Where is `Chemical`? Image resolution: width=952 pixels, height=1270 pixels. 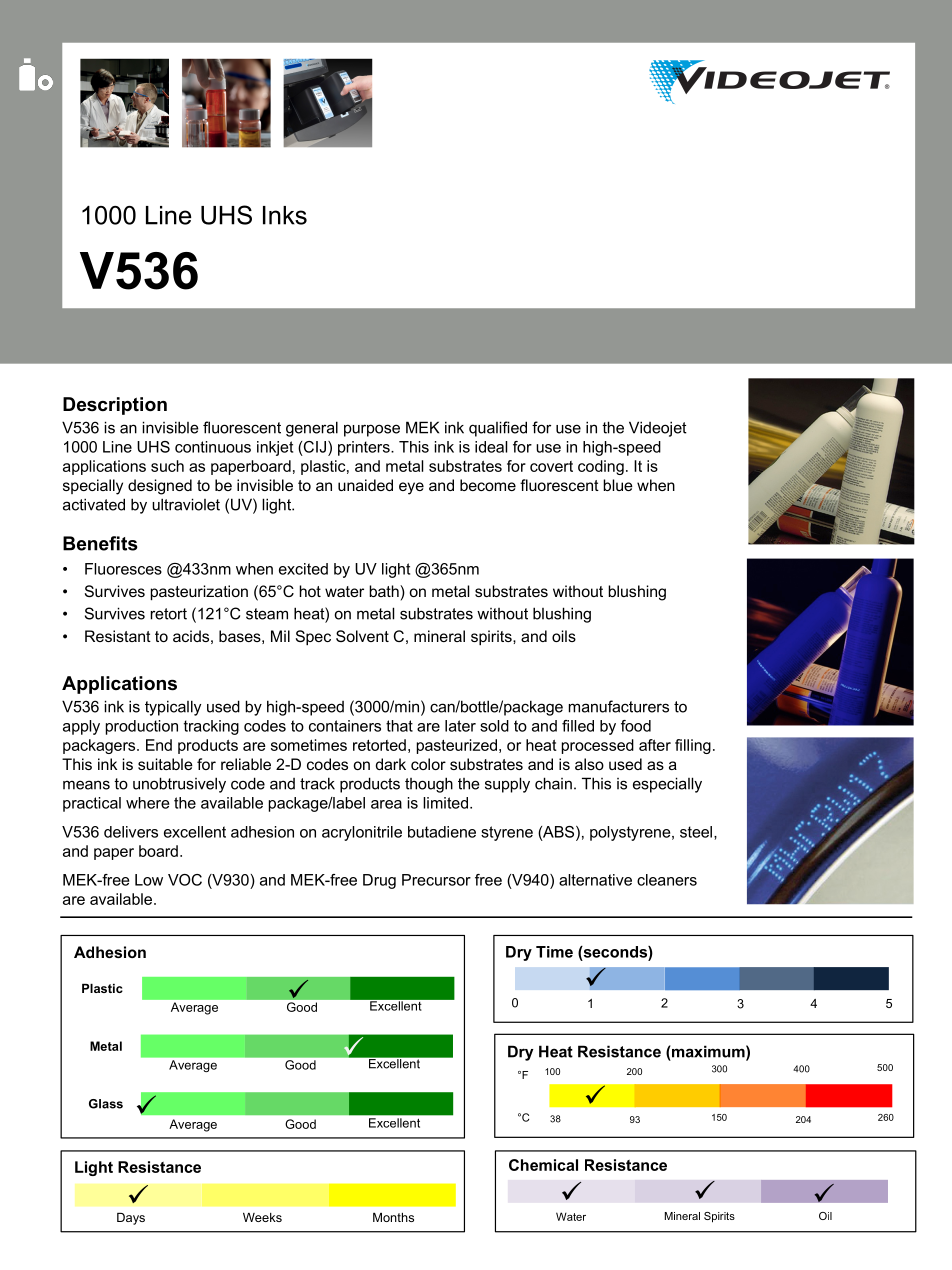
Chemical is located at coordinates (543, 1165).
